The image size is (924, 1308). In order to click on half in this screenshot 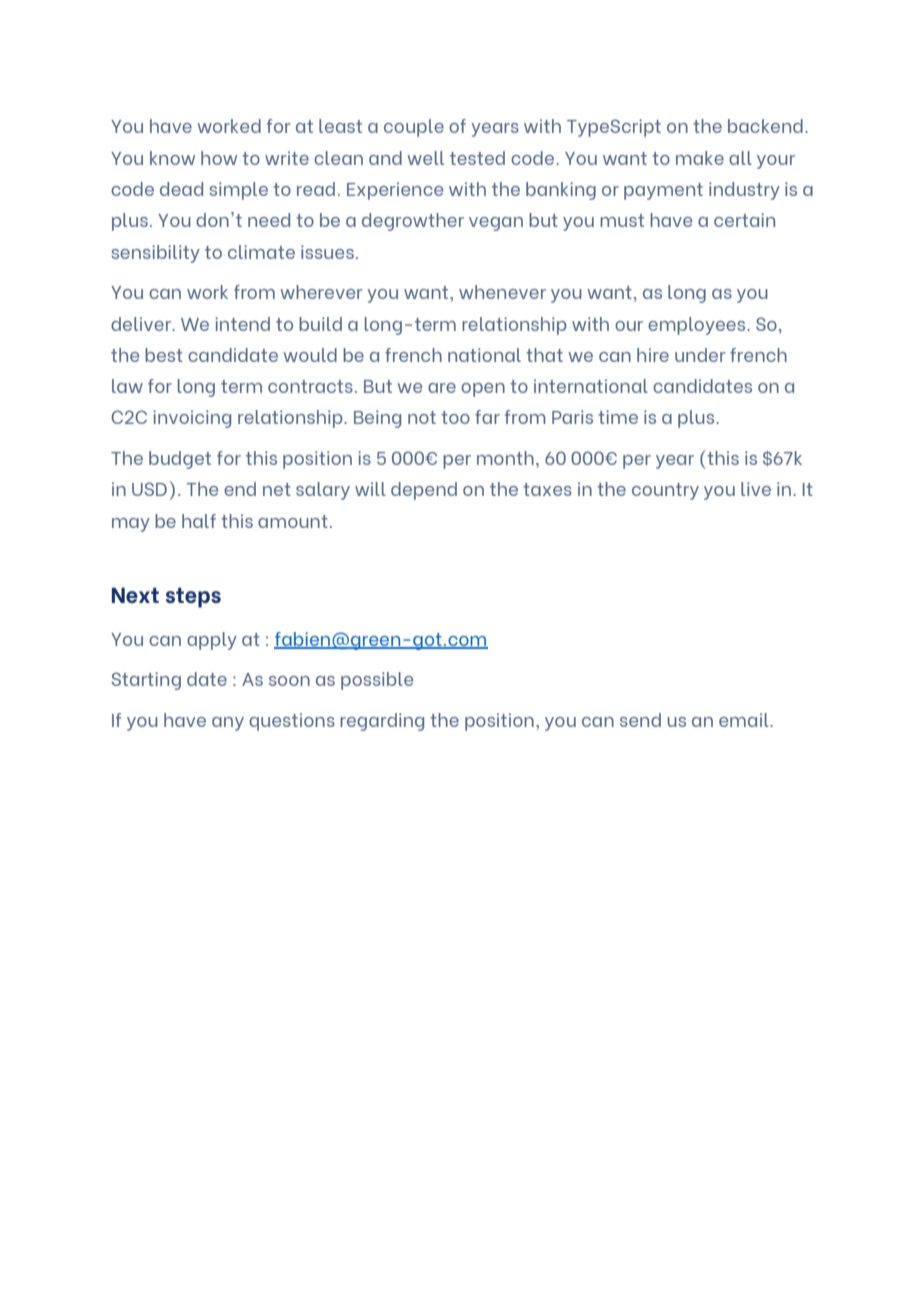, I will do `click(199, 521)`.
